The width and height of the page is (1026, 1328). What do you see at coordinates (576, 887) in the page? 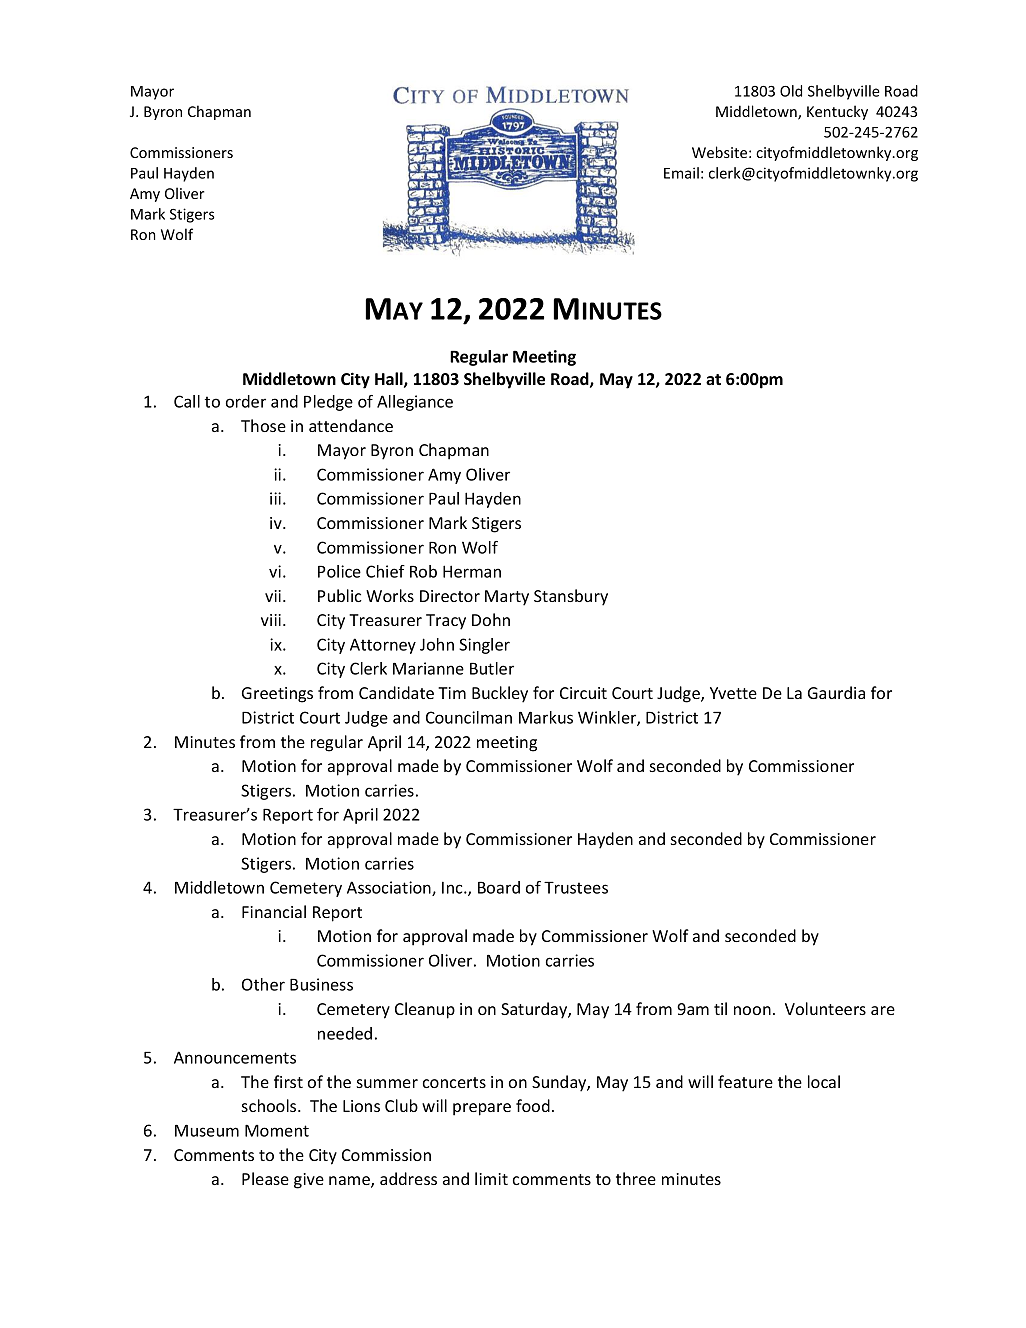
I see `Trustees` at bounding box center [576, 887].
